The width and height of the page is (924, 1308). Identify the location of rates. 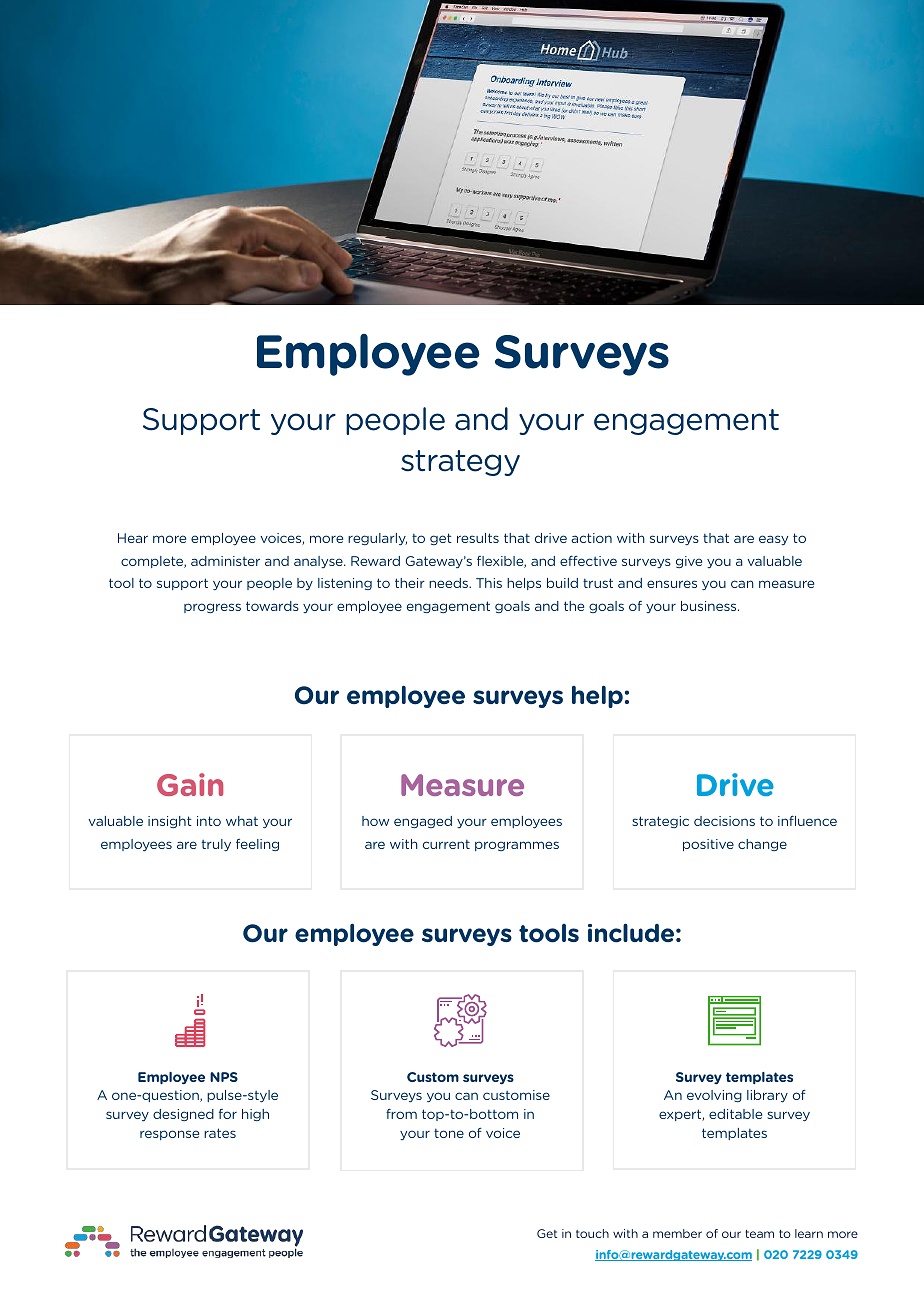
(220, 1133).
